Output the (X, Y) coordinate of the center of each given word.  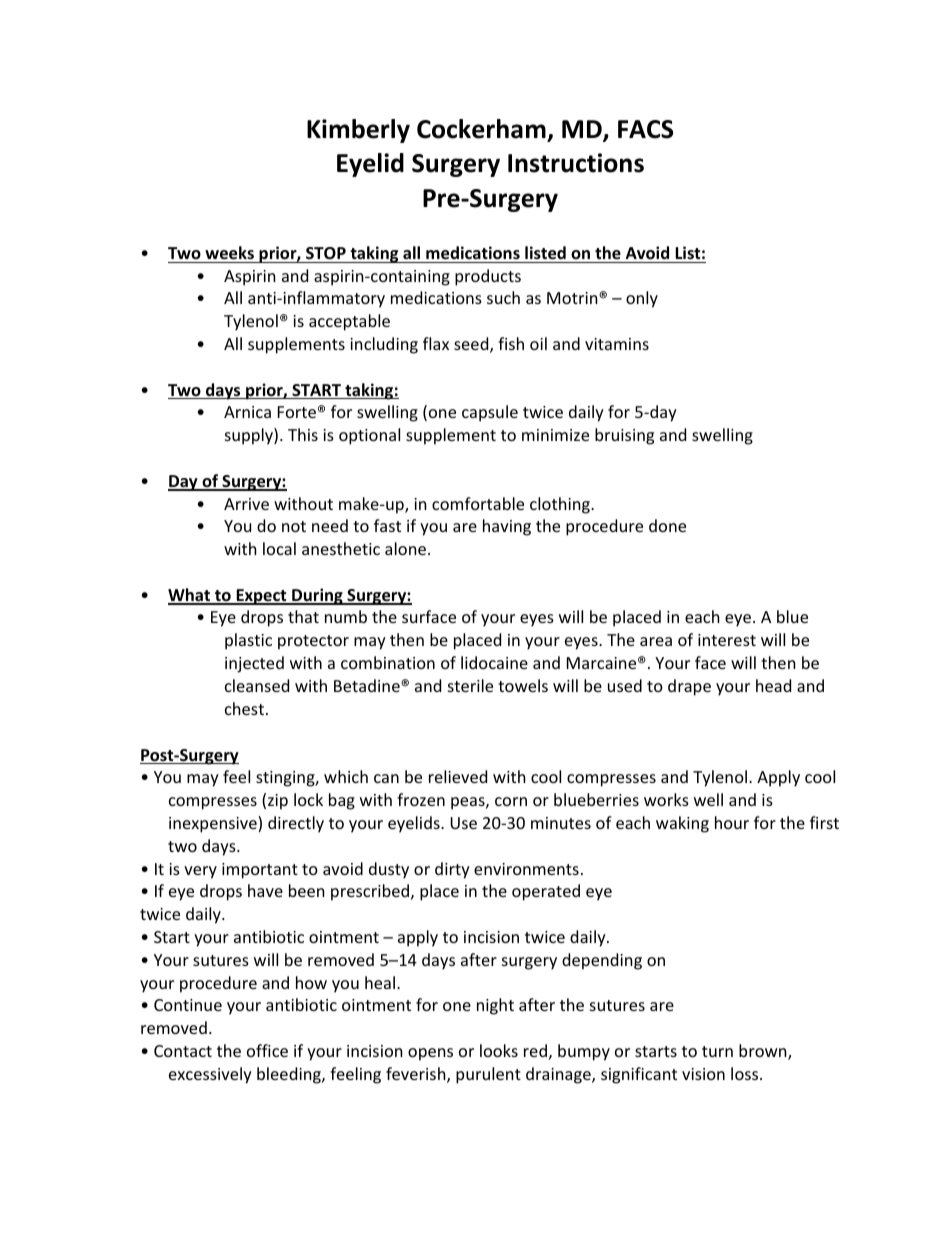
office (267, 1050)
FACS (645, 129)
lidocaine (494, 662)
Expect (261, 597)
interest (727, 640)
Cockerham (482, 130)
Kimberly (358, 131)
